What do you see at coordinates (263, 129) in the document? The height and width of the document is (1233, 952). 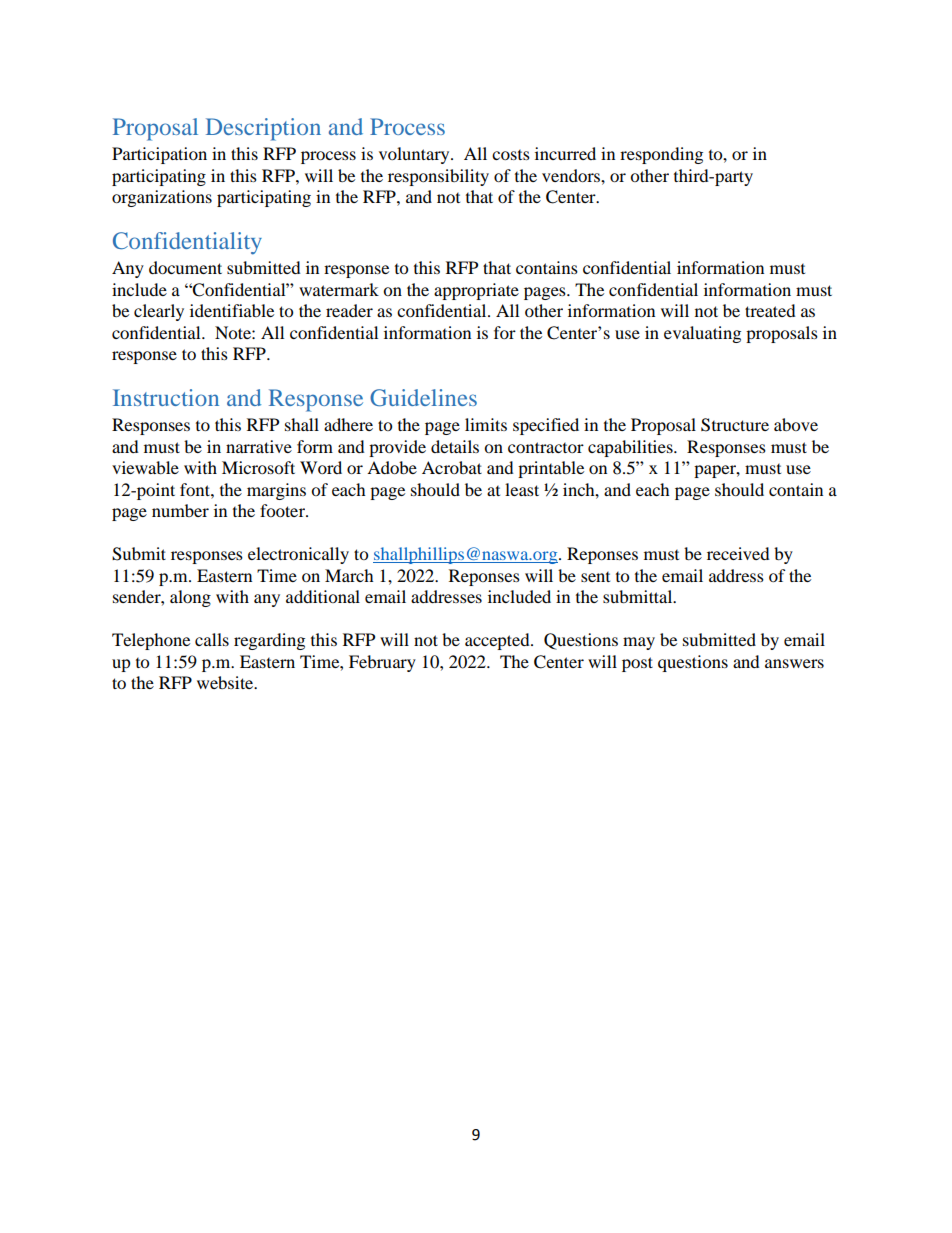 I see `Description` at bounding box center [263, 129].
